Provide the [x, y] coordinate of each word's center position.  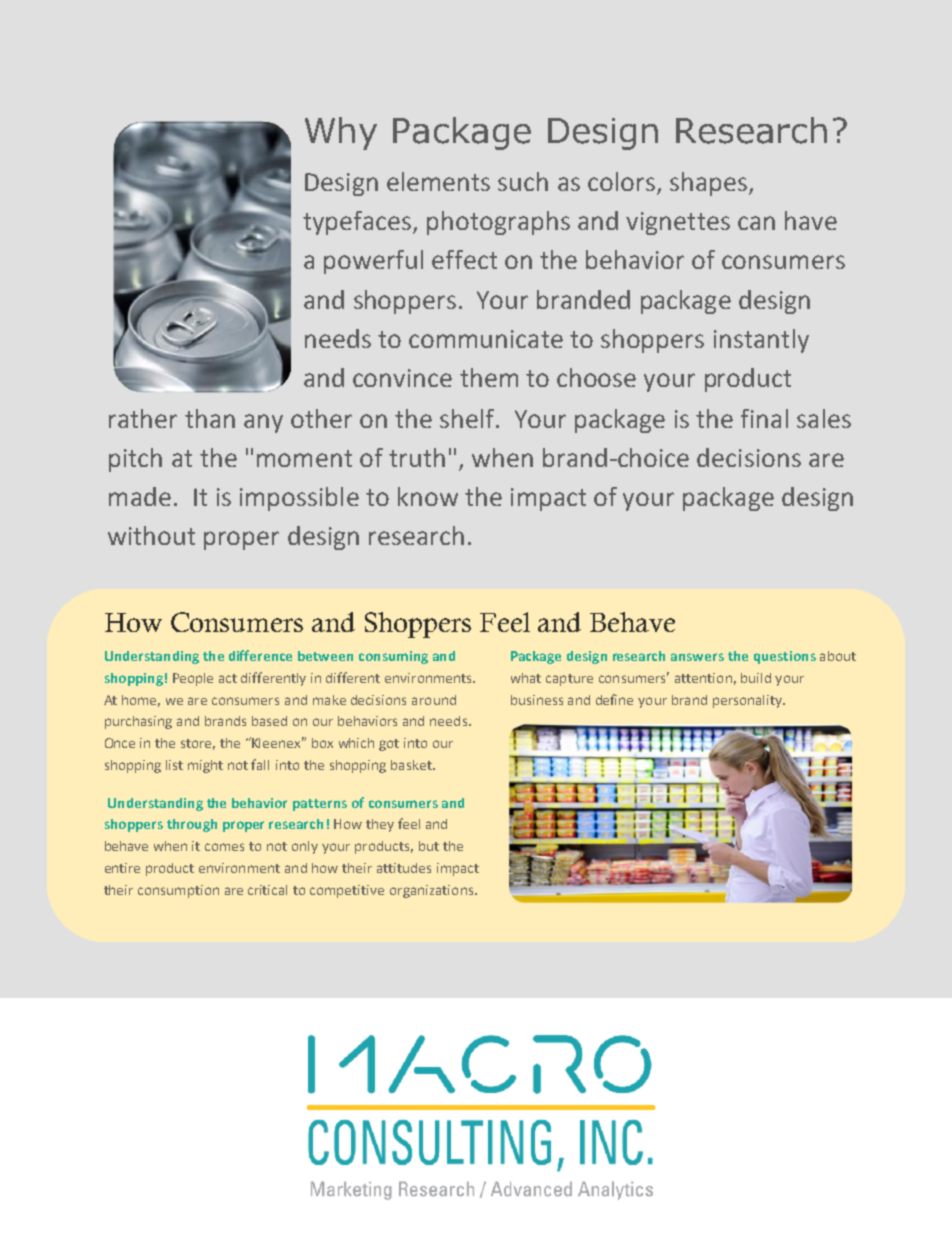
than [210, 418]
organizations [433, 891]
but [429, 846]
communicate [486, 339]
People [193, 679]
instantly [761, 341]
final [764, 418]
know [428, 496]
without [151, 535]
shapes [708, 184]
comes [224, 847]
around [434, 700]
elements [438, 181]
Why [341, 133]
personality [748, 701]
